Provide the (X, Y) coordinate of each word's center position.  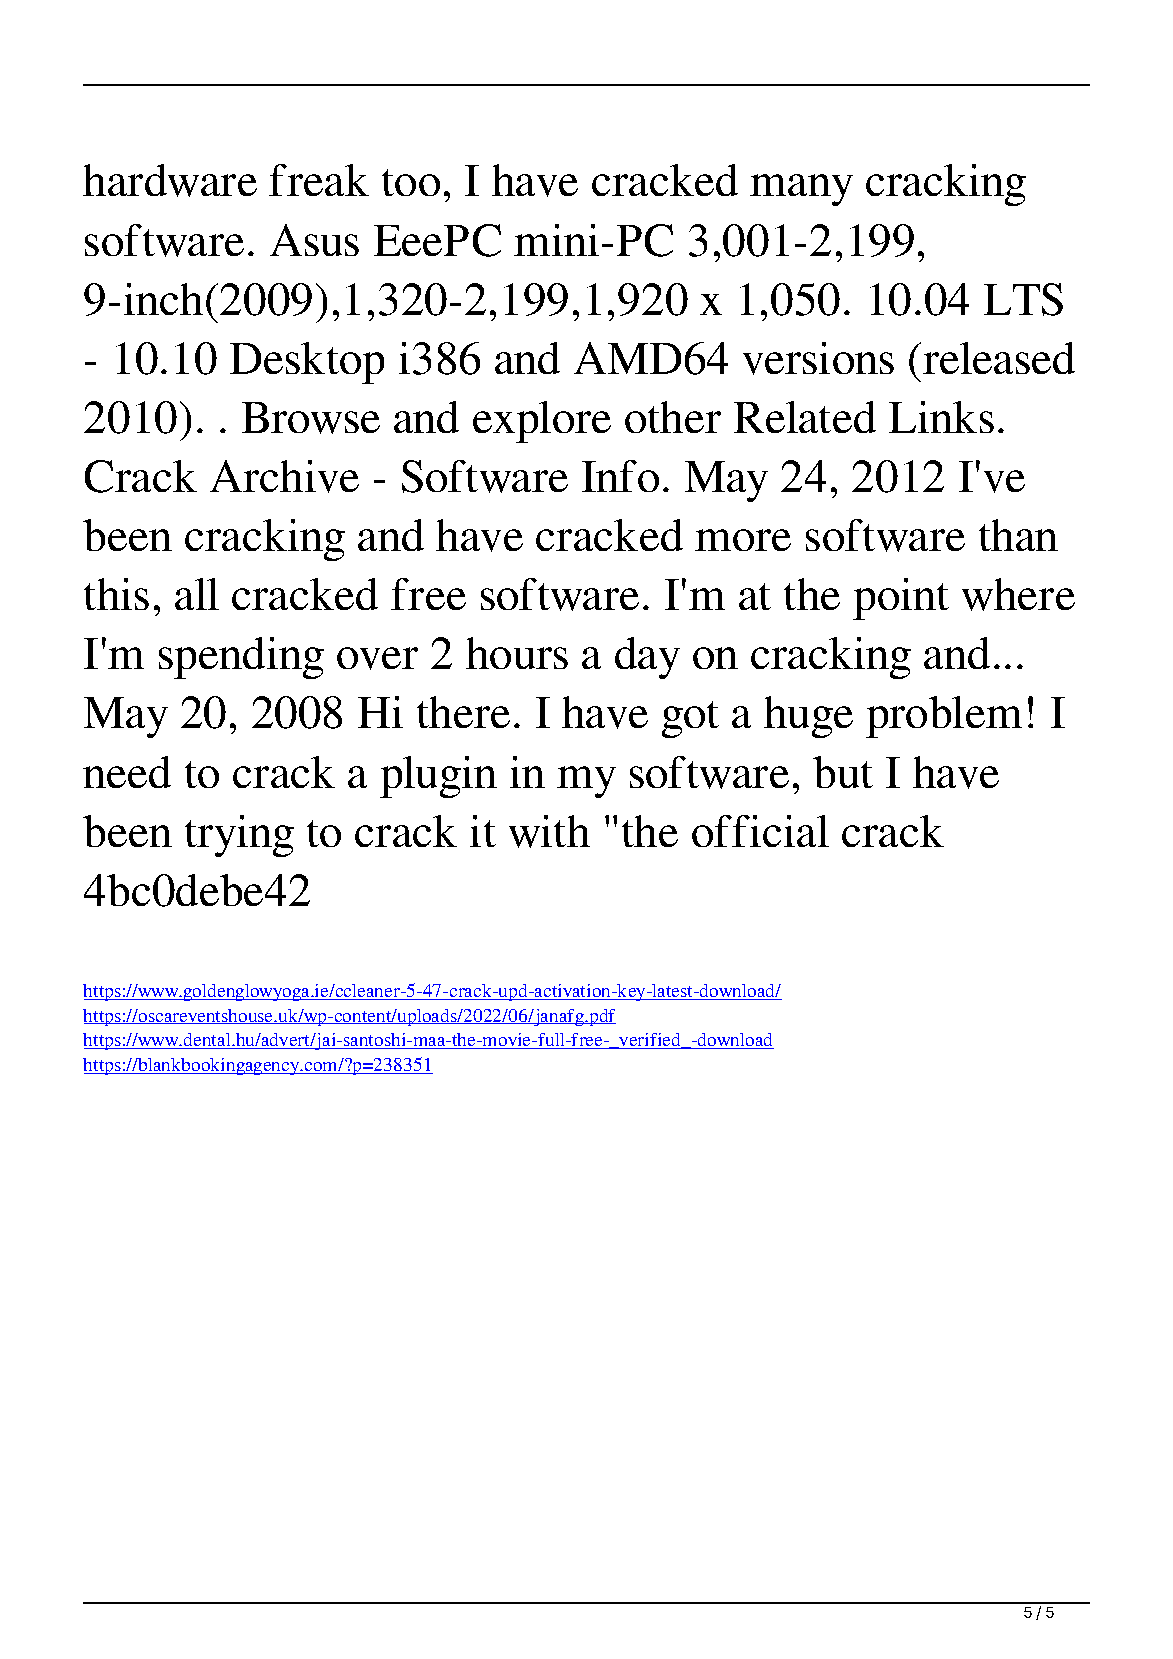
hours (517, 653)
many (801, 190)
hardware (170, 180)
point (901, 599)
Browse (311, 418)
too (411, 182)
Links (941, 417)
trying (239, 836)
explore (542, 422)
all (197, 594)
